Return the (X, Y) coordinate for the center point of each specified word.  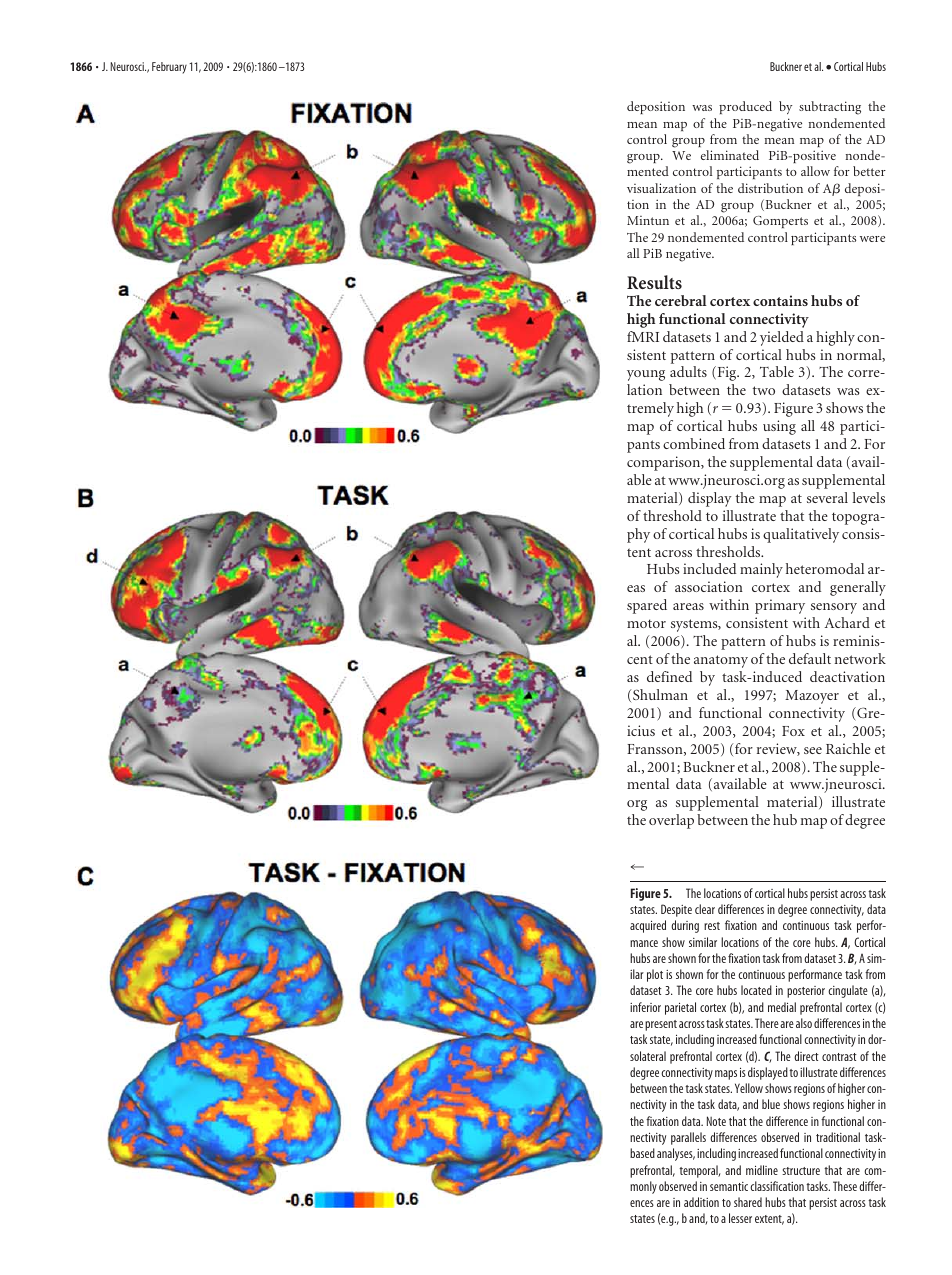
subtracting (830, 108)
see (813, 750)
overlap (671, 821)
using (779, 427)
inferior (645, 1007)
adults (688, 371)
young (646, 375)
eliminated (730, 155)
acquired (648, 926)
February (169, 68)
